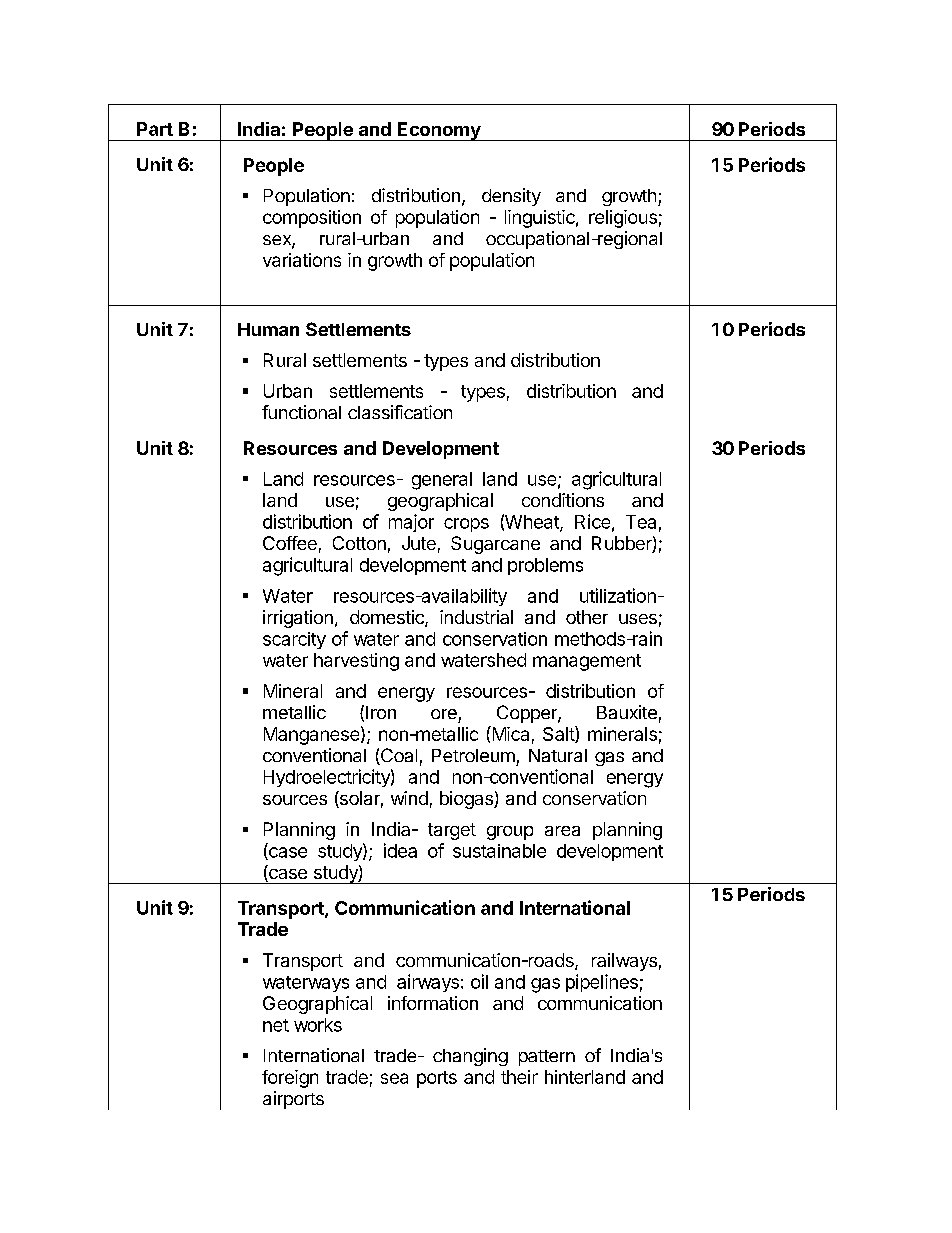 This screenshot has width=952, height=1233. What do you see at coordinates (276, 1025) in the screenshot?
I see `net` at bounding box center [276, 1025].
